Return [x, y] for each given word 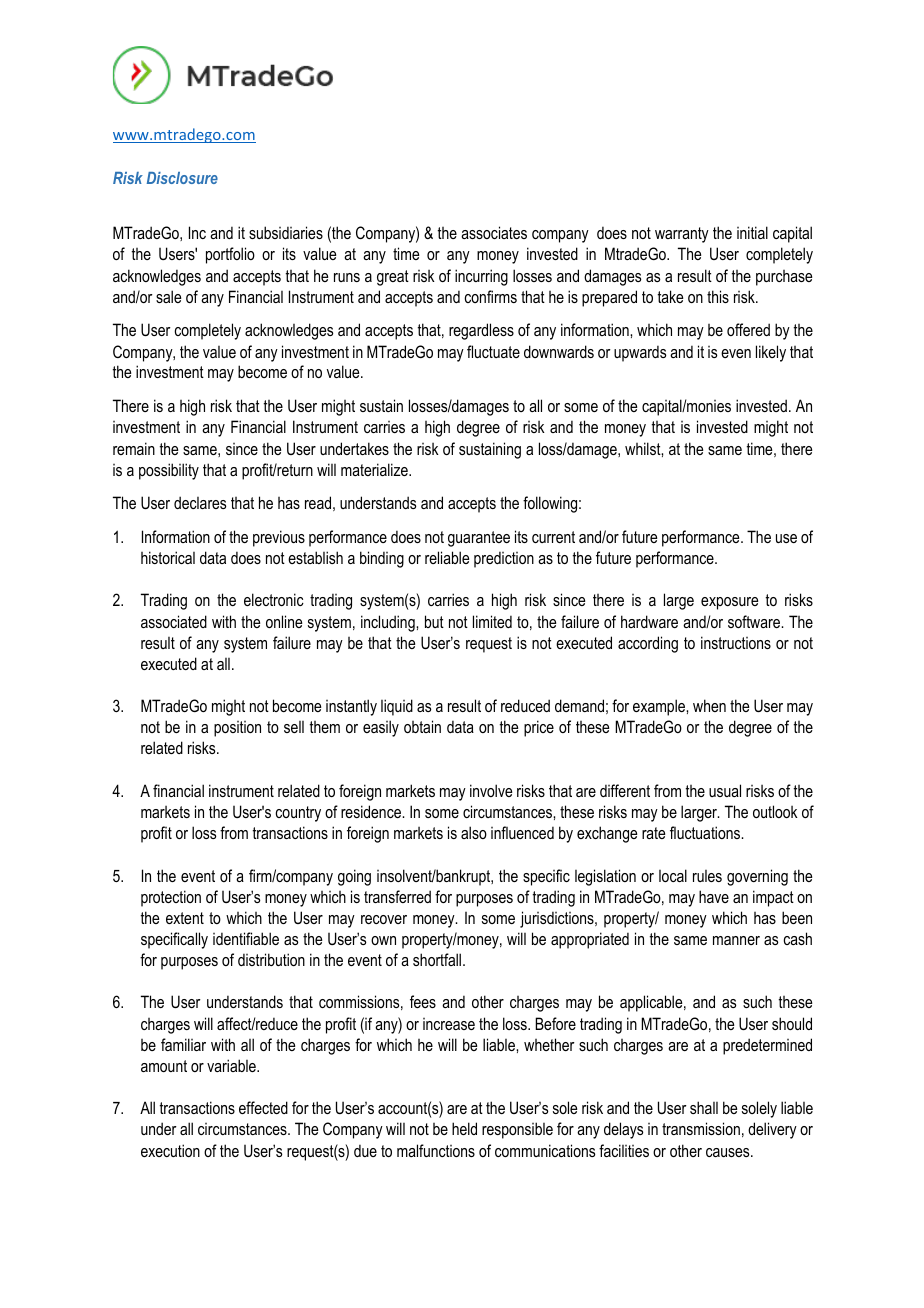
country [298, 814]
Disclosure [182, 178]
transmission [701, 1128]
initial [752, 232]
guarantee [479, 539]
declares [200, 502]
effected [263, 1107]
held [464, 1128]
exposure [729, 603]
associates [494, 232]
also [474, 832]
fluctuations [706, 832]
